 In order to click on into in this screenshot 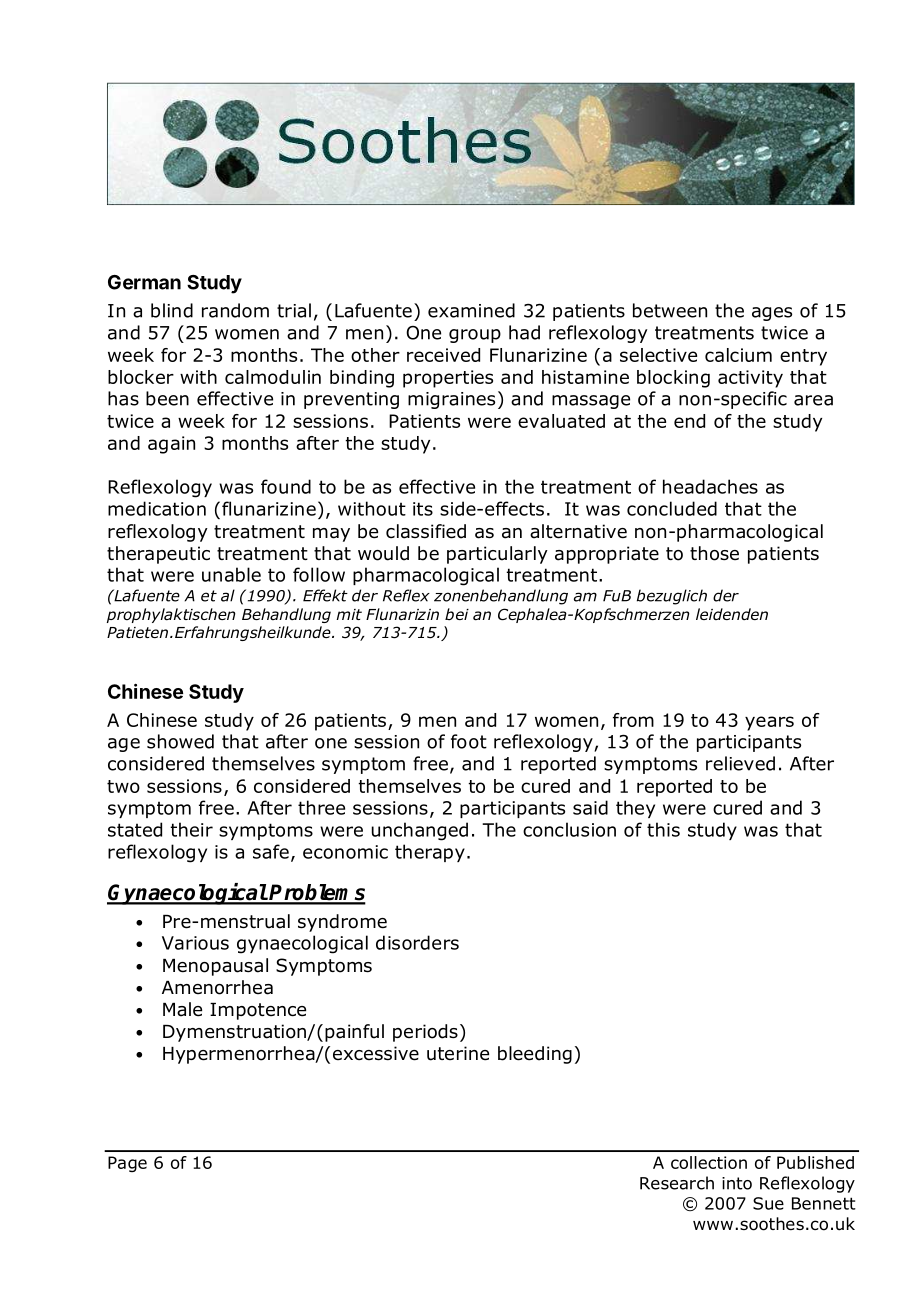, I will do `click(737, 1183)`.
